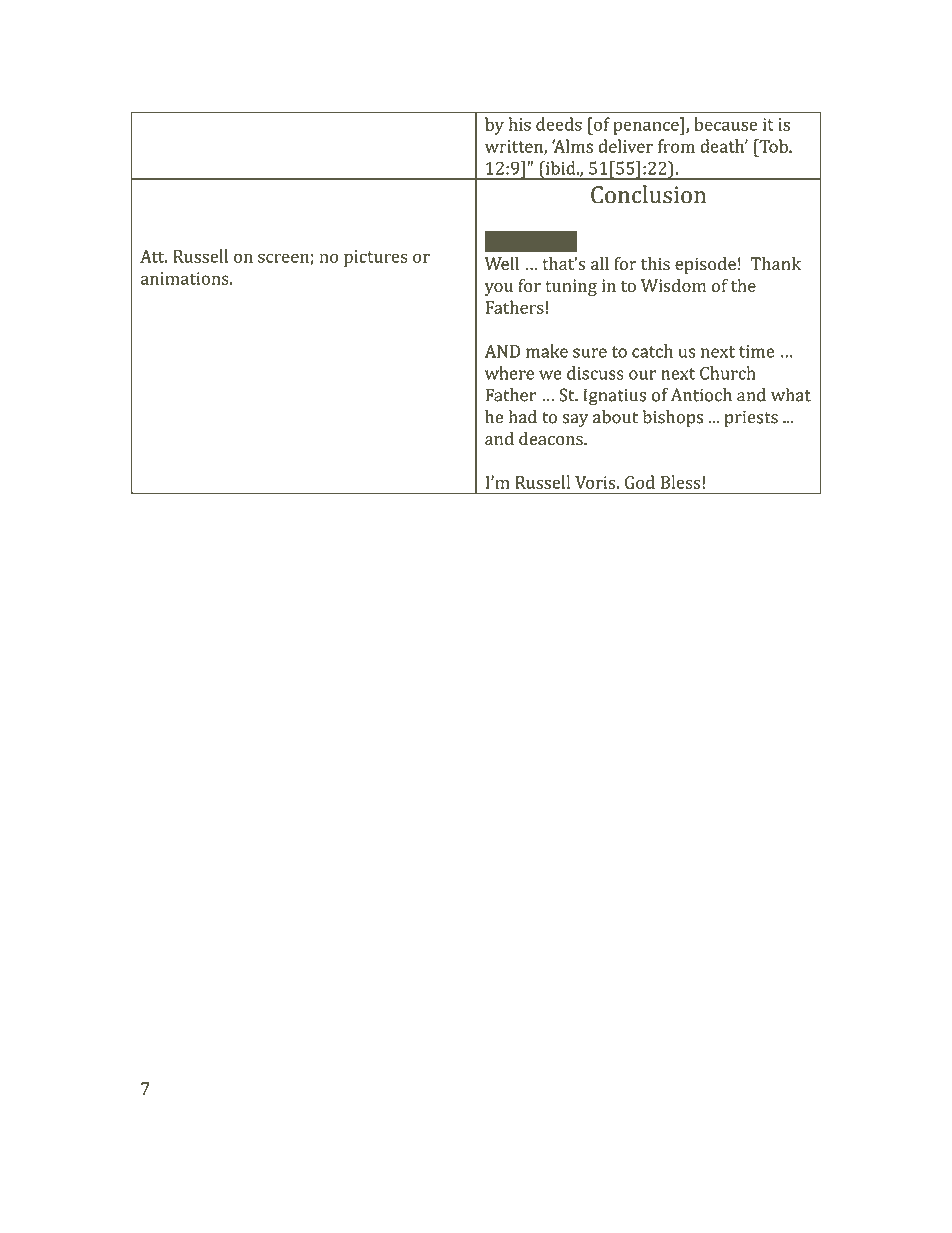  I want to click on Ignatius, so click(615, 397).
